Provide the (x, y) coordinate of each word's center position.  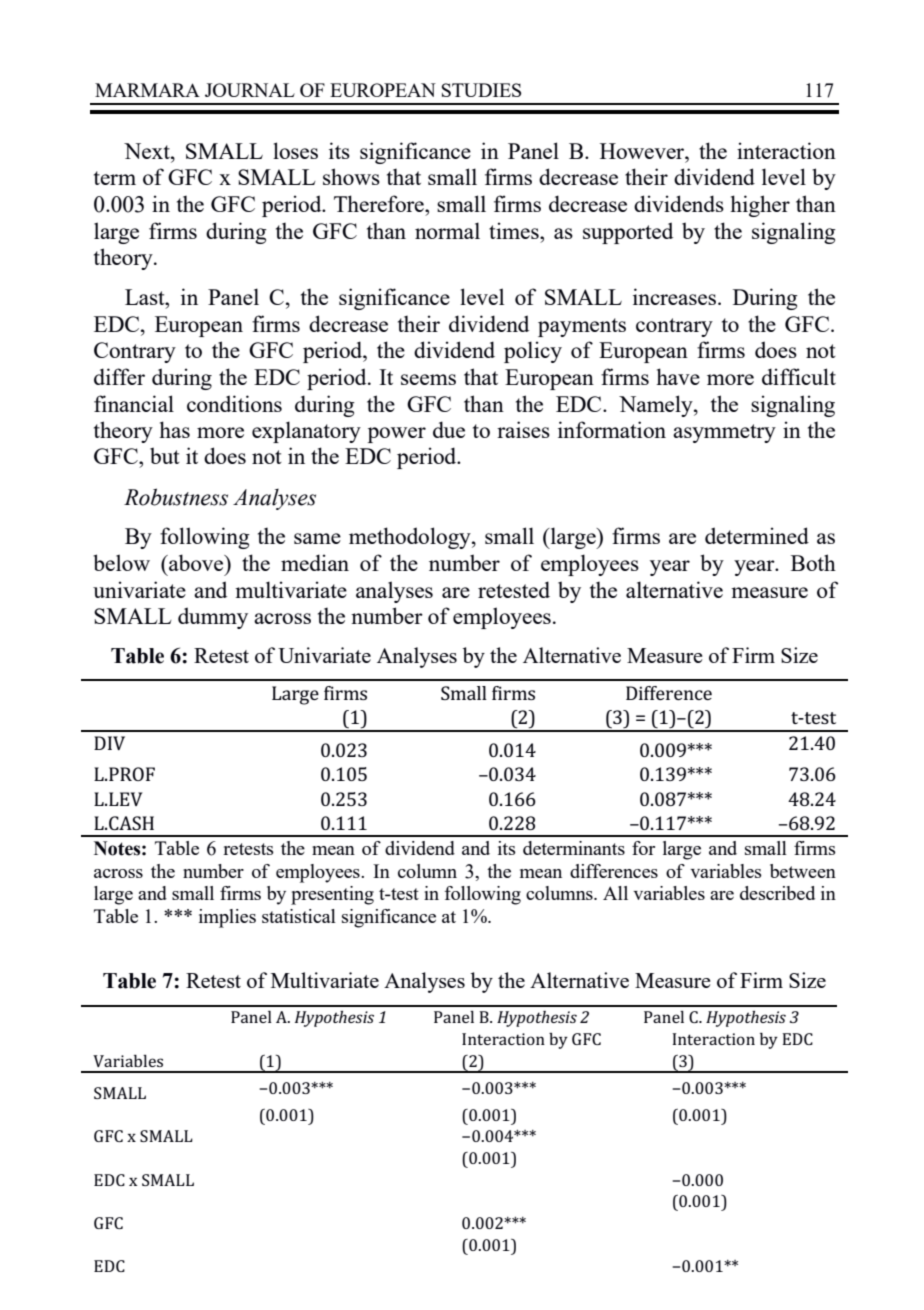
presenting (332, 895)
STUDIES (481, 90)
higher (760, 206)
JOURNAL (250, 90)
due (449, 429)
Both (813, 562)
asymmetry (724, 433)
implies (227, 918)
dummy (213, 618)
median (315, 562)
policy (533, 352)
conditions (234, 403)
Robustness (176, 497)
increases (674, 296)
